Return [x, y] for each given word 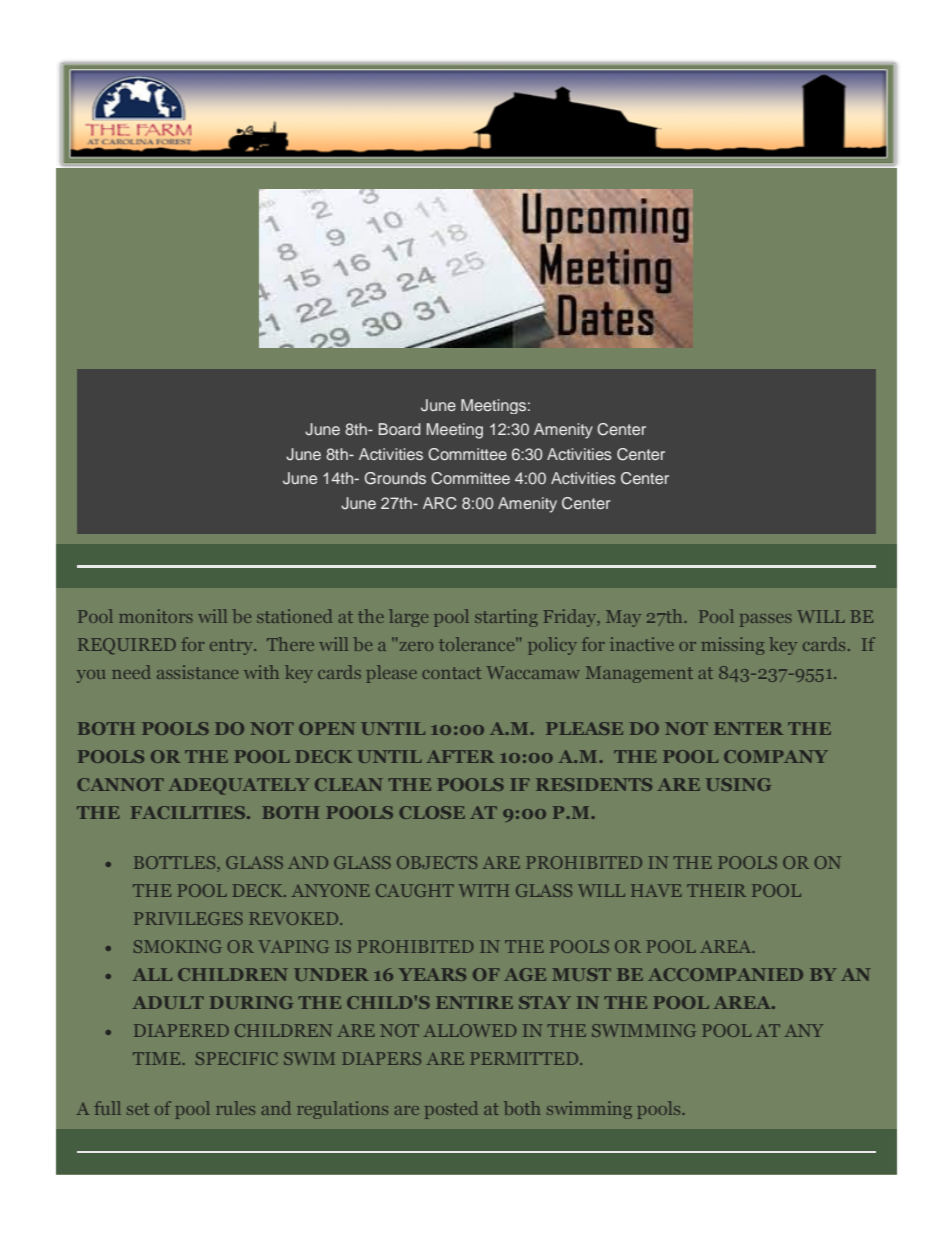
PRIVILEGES [188, 918]
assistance [197, 672]
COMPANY [776, 756]
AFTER [460, 756]
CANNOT [120, 784]
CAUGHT [415, 890]
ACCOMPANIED [725, 974]
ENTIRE [474, 1002]
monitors [156, 616]
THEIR [716, 890]
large [408, 618]
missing [733, 646]
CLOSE [432, 812]
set [138, 1109]
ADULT [168, 1002]
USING [738, 784]
